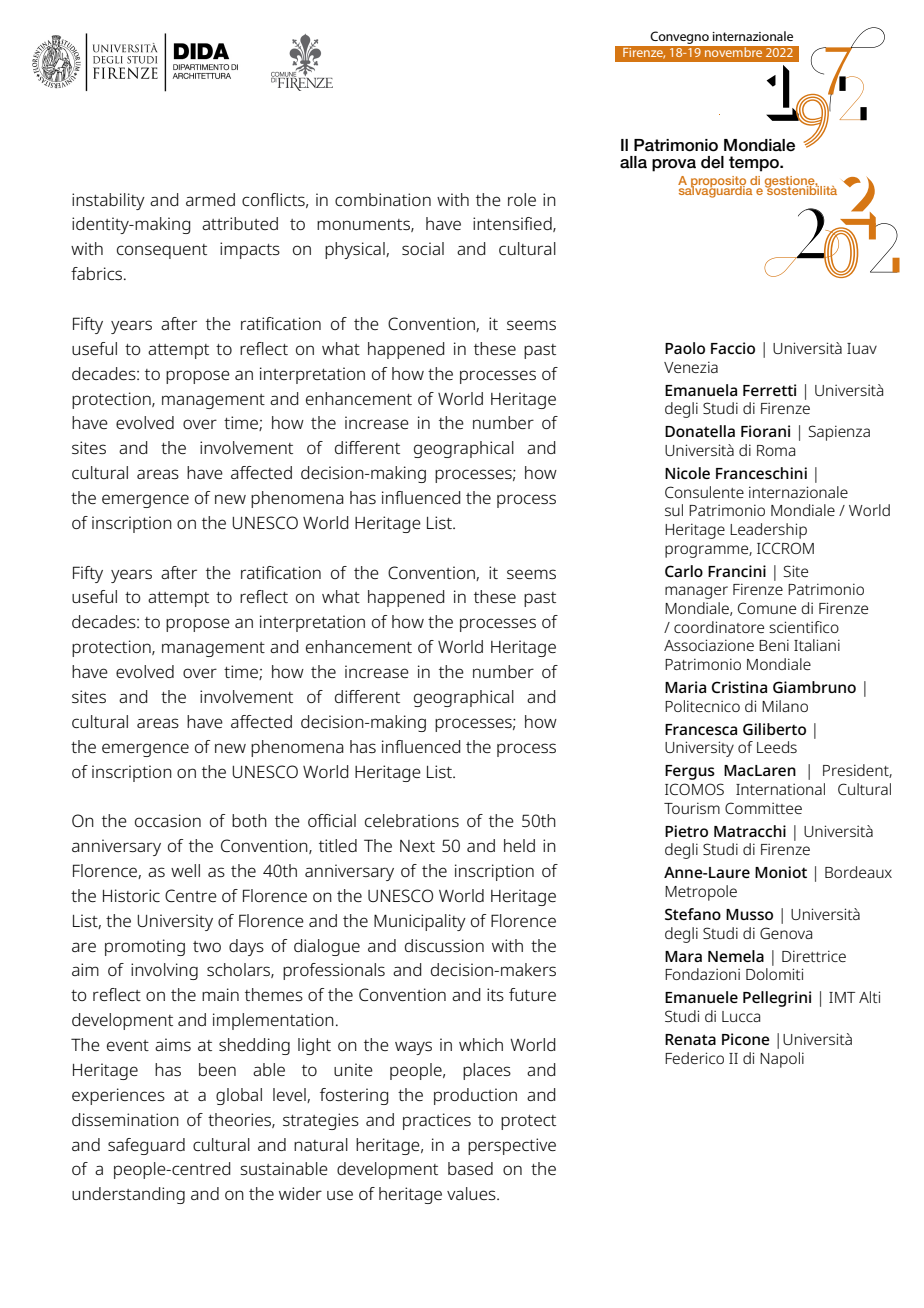  I want to click on tempo, so click(755, 164).
